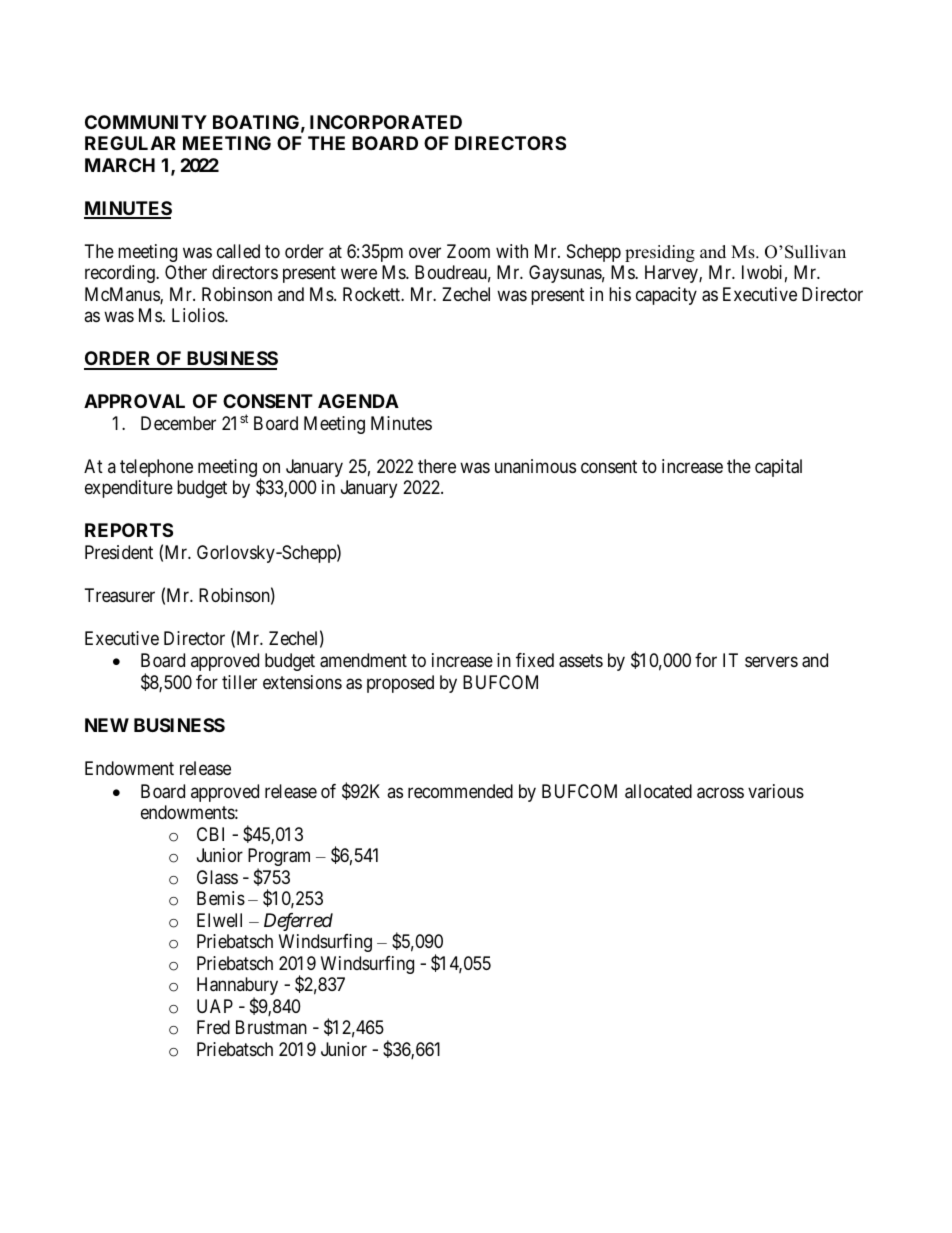 This document has width=952, height=1233. Describe the element at coordinates (298, 922) in the document. I see `Deferred` at that location.
